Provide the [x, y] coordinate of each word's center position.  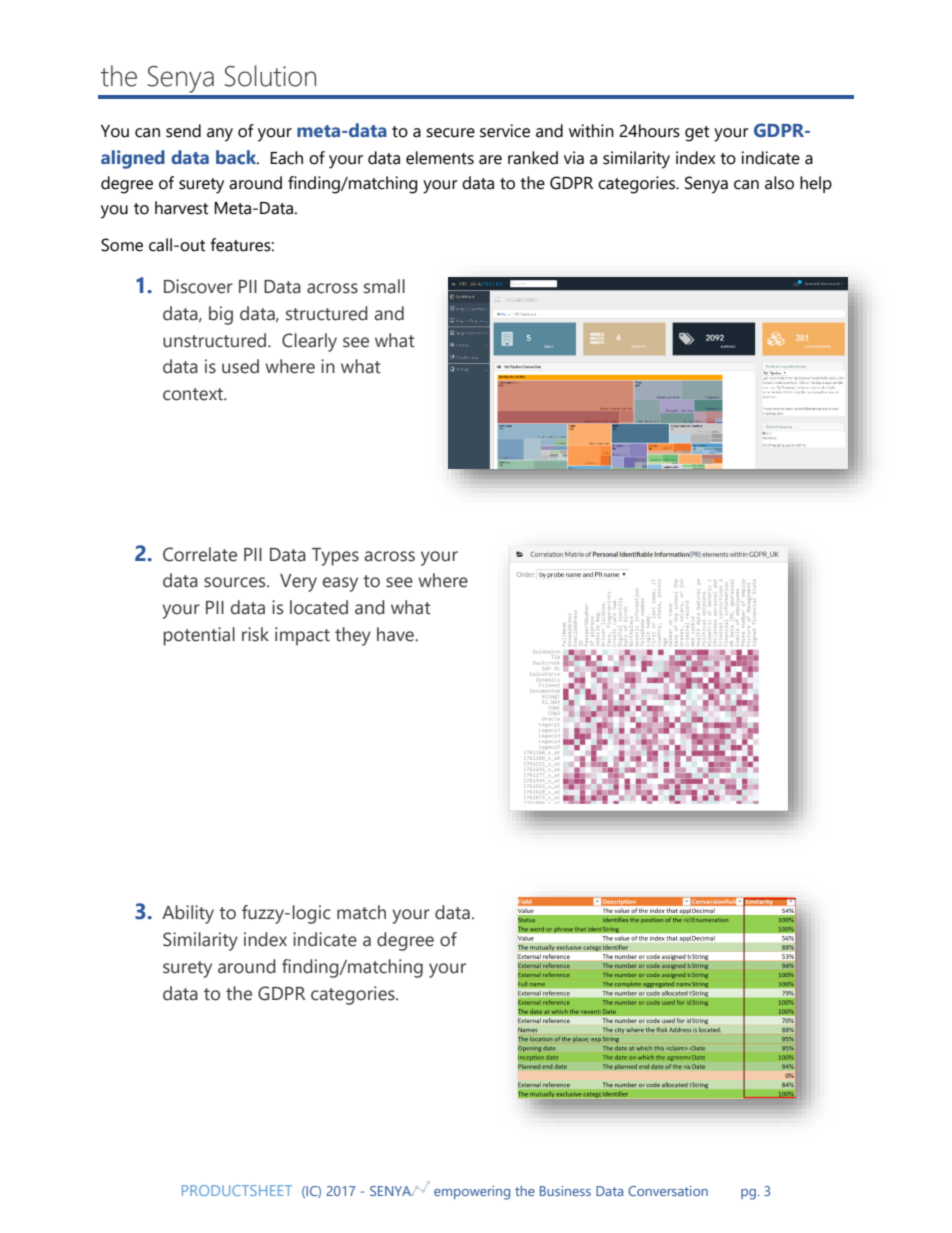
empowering [472, 1193]
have [396, 634]
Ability [188, 914]
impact [302, 636]
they [353, 636]
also [779, 183]
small [384, 286]
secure [450, 133]
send [183, 131]
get [697, 134]
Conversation [668, 1191]
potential [199, 636]
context [194, 394]
